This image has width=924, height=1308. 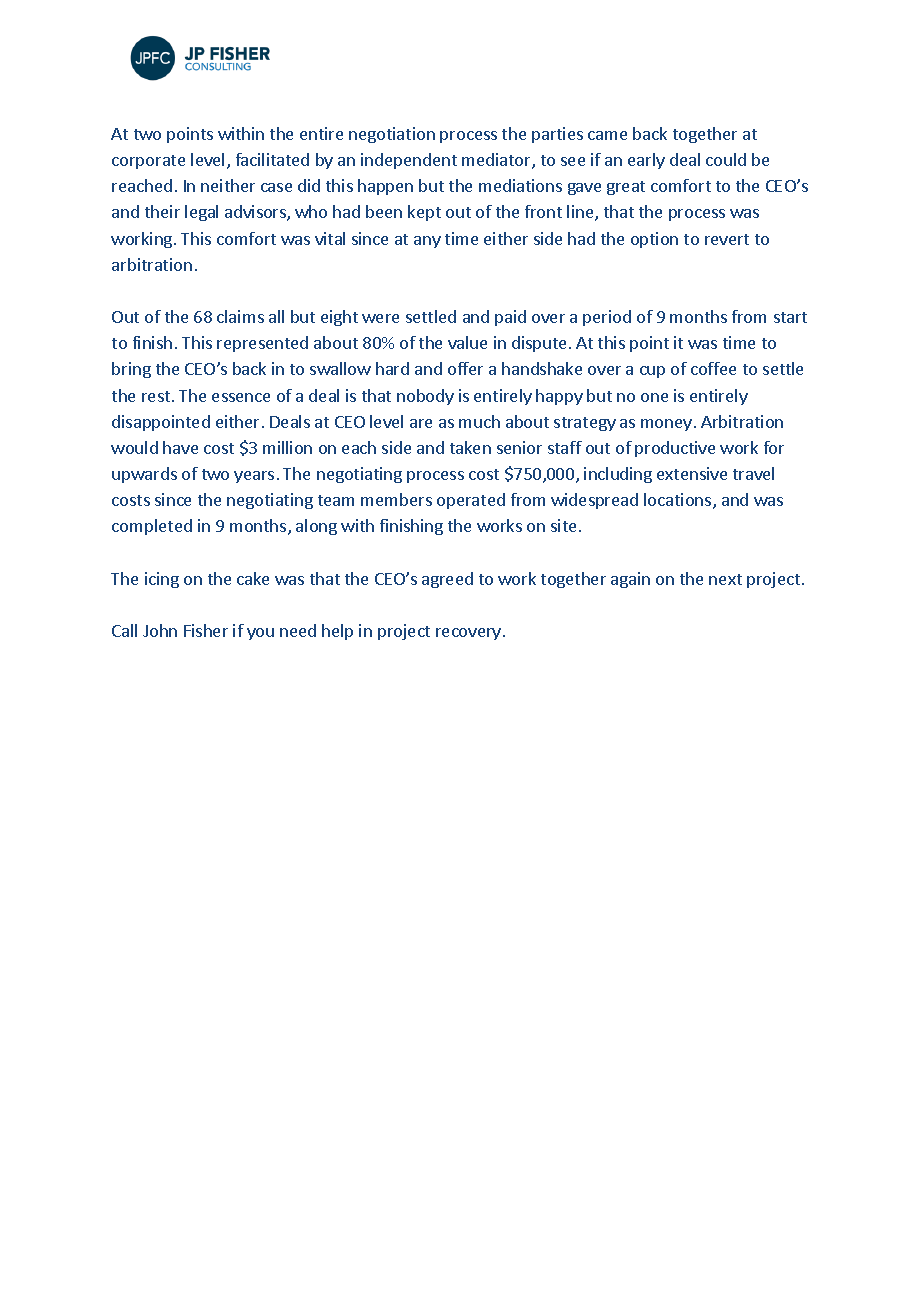 I want to click on years, so click(x=254, y=477).
